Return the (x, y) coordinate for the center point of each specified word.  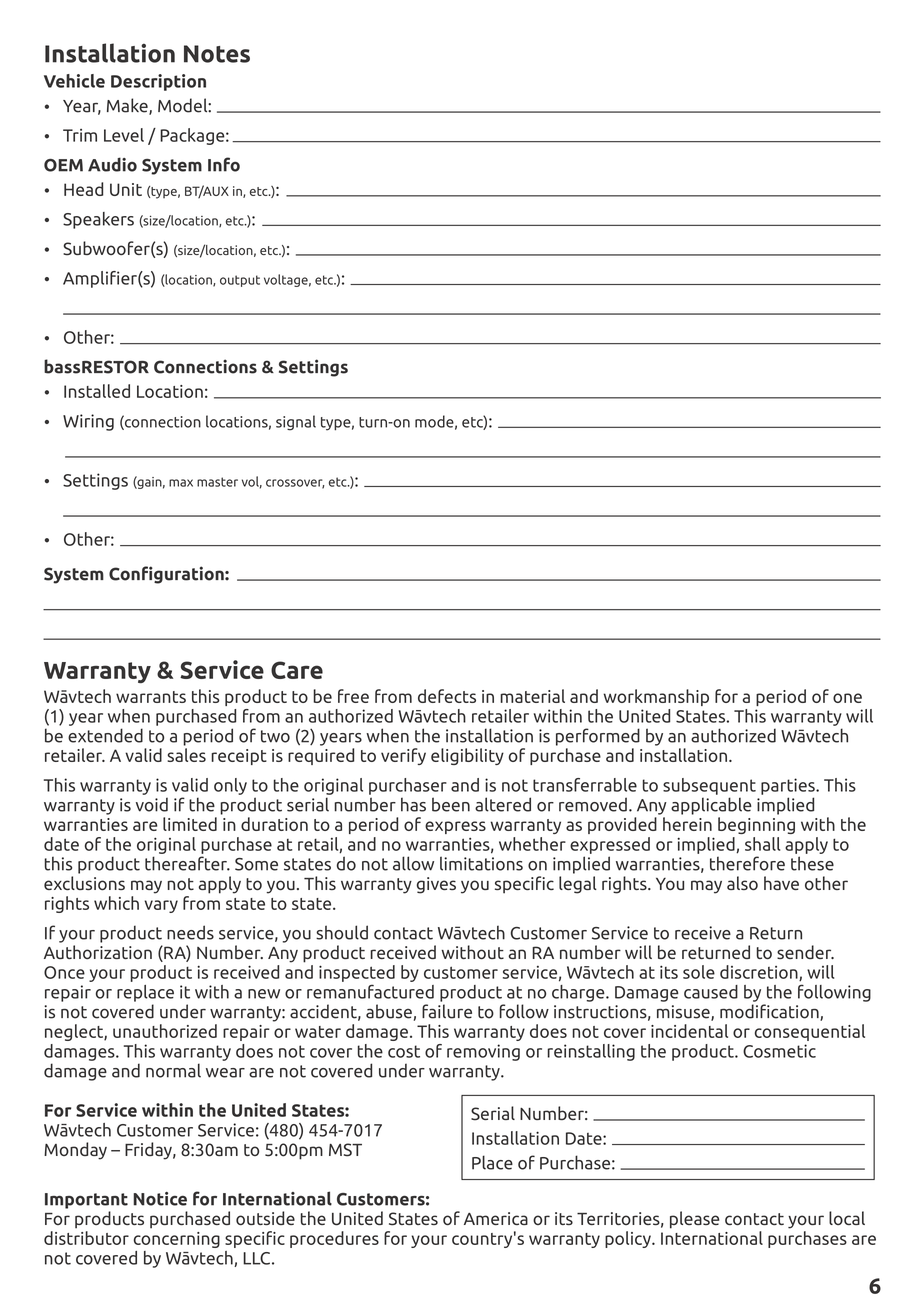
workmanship (656, 697)
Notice (160, 1199)
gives (436, 885)
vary (161, 906)
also (742, 883)
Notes (217, 54)
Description (158, 82)
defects (447, 696)
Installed (97, 391)
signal (296, 423)
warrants (151, 697)
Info (224, 164)
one (847, 698)
